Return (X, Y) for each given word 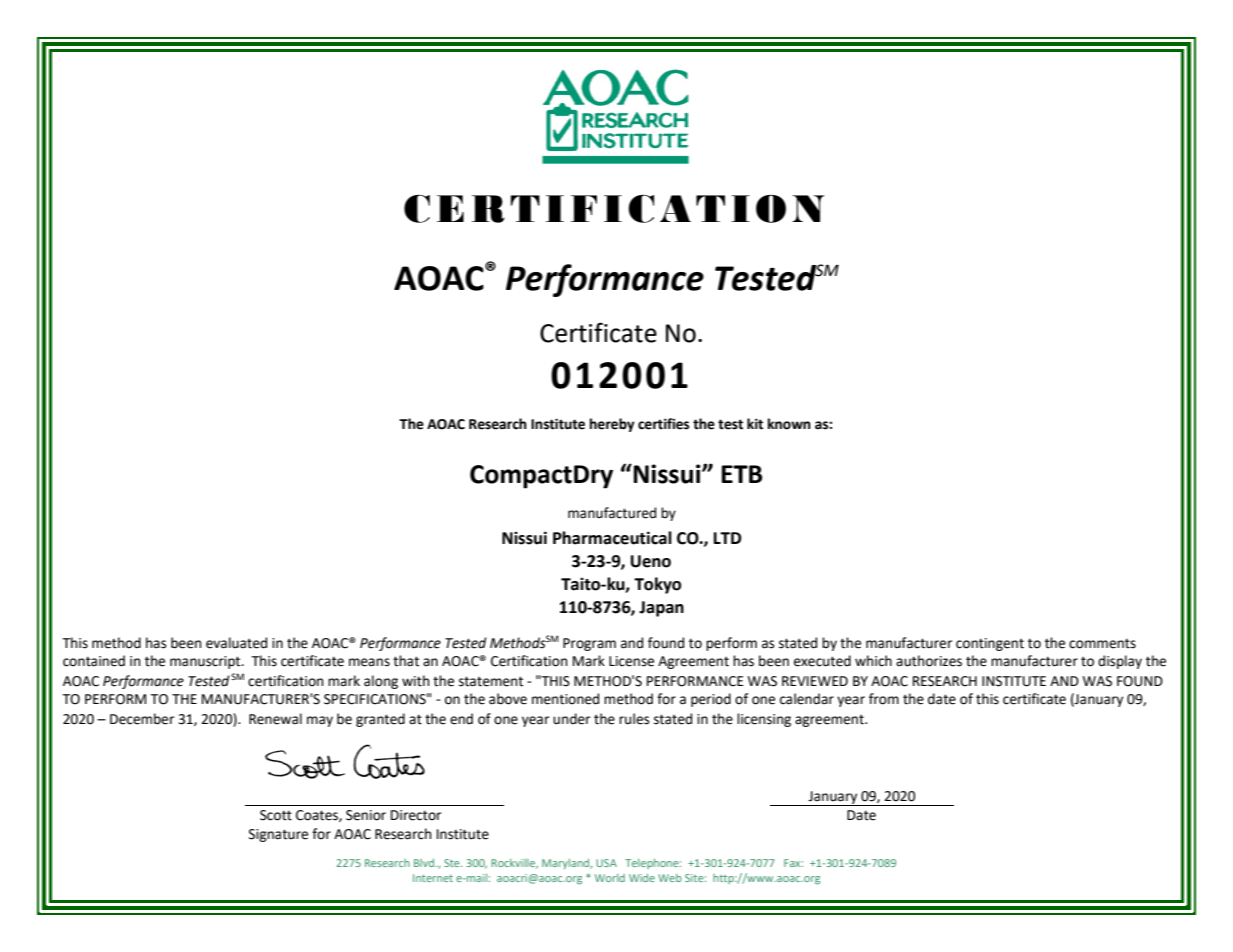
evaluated (236, 643)
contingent (990, 644)
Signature (278, 835)
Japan (661, 609)
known (789, 424)
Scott (276, 815)
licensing (764, 720)
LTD (728, 538)
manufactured (612, 513)
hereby (612, 425)
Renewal (275, 719)
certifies (663, 424)
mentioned (565, 699)
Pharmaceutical (612, 538)
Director (416, 815)
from (884, 699)
